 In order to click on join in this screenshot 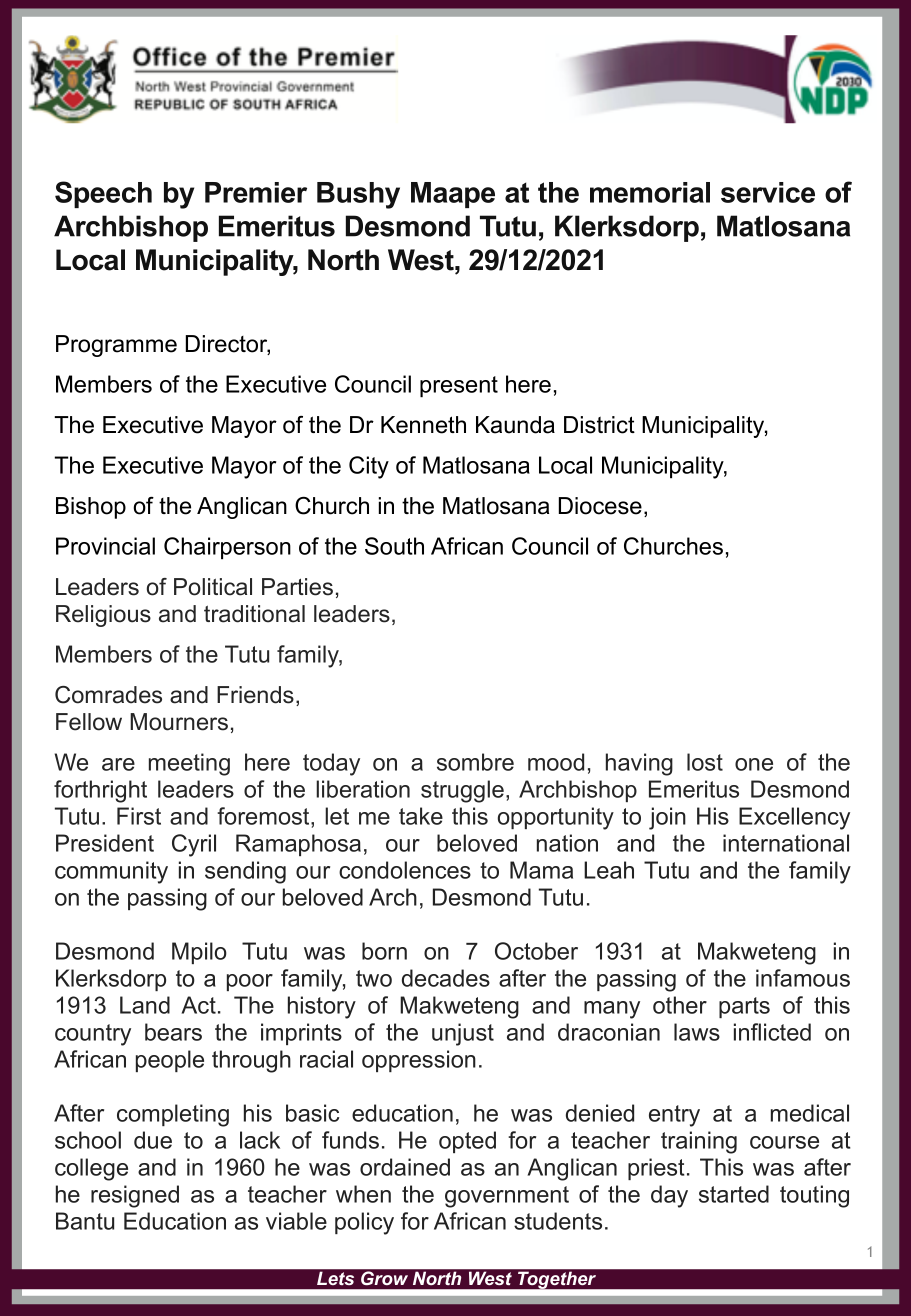, I will do `click(667, 818)`.
